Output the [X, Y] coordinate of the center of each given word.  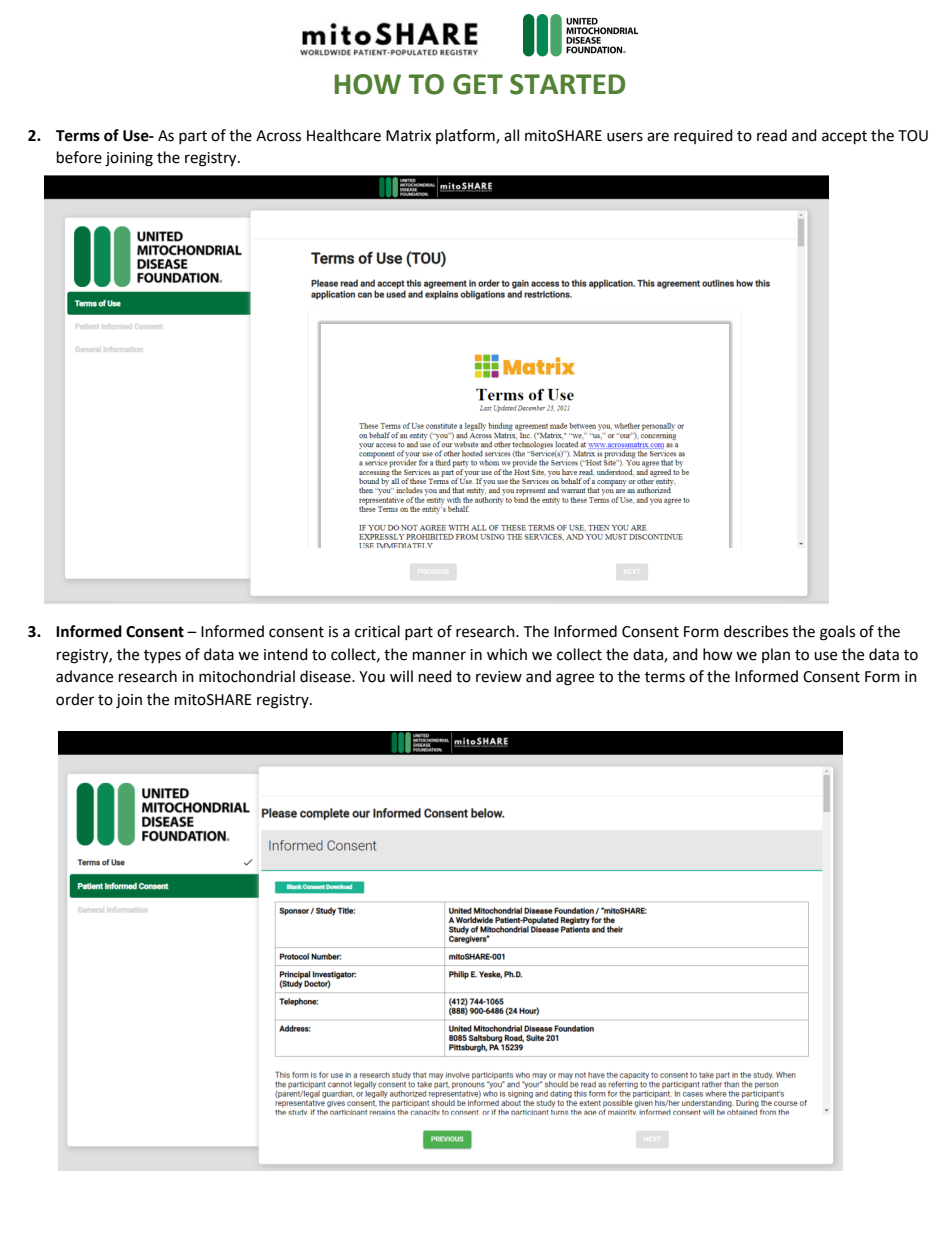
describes [756, 631]
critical [377, 631]
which [507, 654]
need [435, 676]
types [162, 656]
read [772, 135]
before [79, 157]
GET [478, 84]
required [703, 136]
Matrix [408, 136]
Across [278, 136]
